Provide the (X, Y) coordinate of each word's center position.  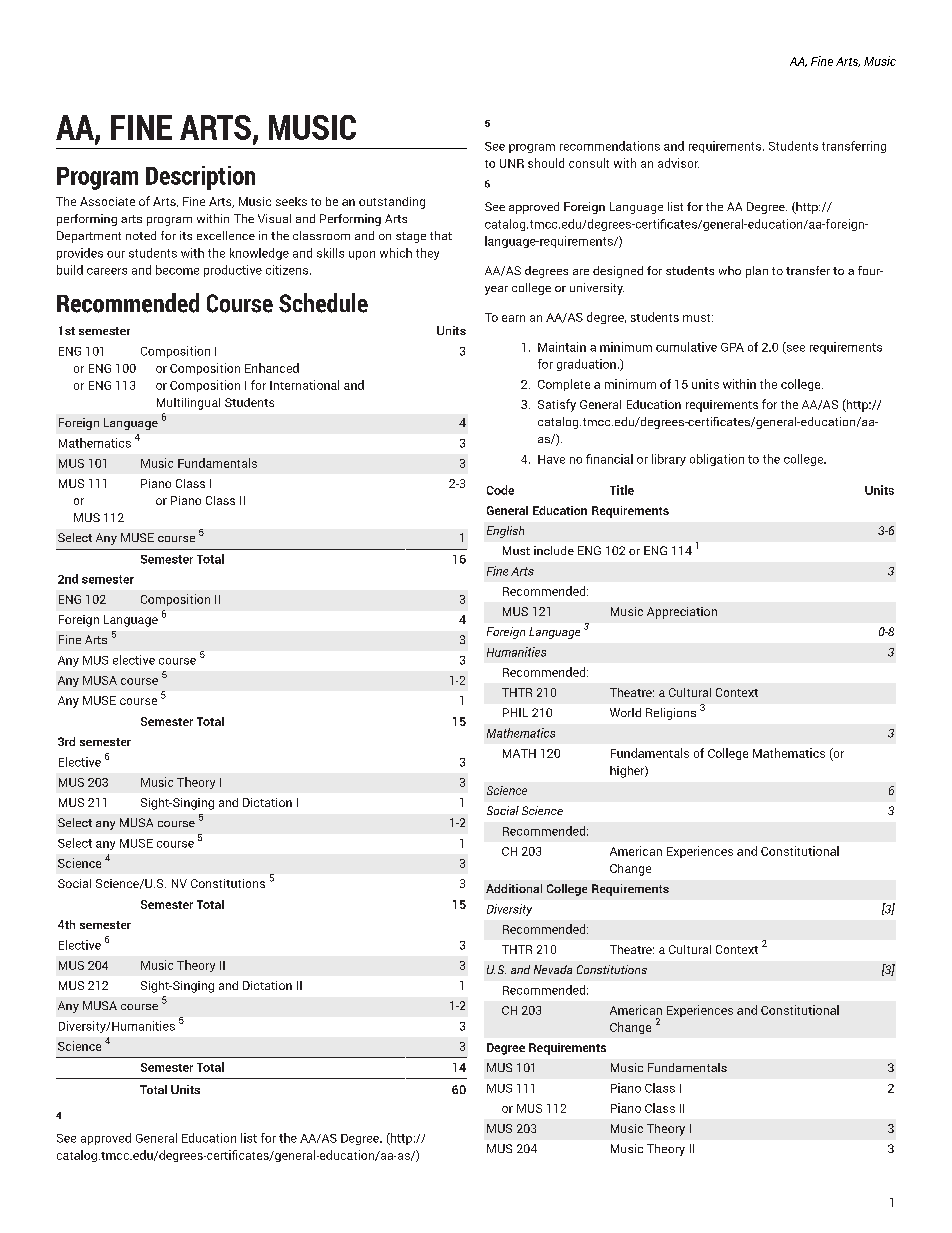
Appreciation (682, 613)
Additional (514, 888)
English (505, 532)
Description (200, 178)
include (554, 550)
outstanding (392, 203)
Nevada (553, 969)
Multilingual (188, 404)
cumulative (686, 347)
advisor (678, 163)
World (625, 712)
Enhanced (272, 368)
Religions (671, 714)
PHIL (515, 712)
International (304, 385)
